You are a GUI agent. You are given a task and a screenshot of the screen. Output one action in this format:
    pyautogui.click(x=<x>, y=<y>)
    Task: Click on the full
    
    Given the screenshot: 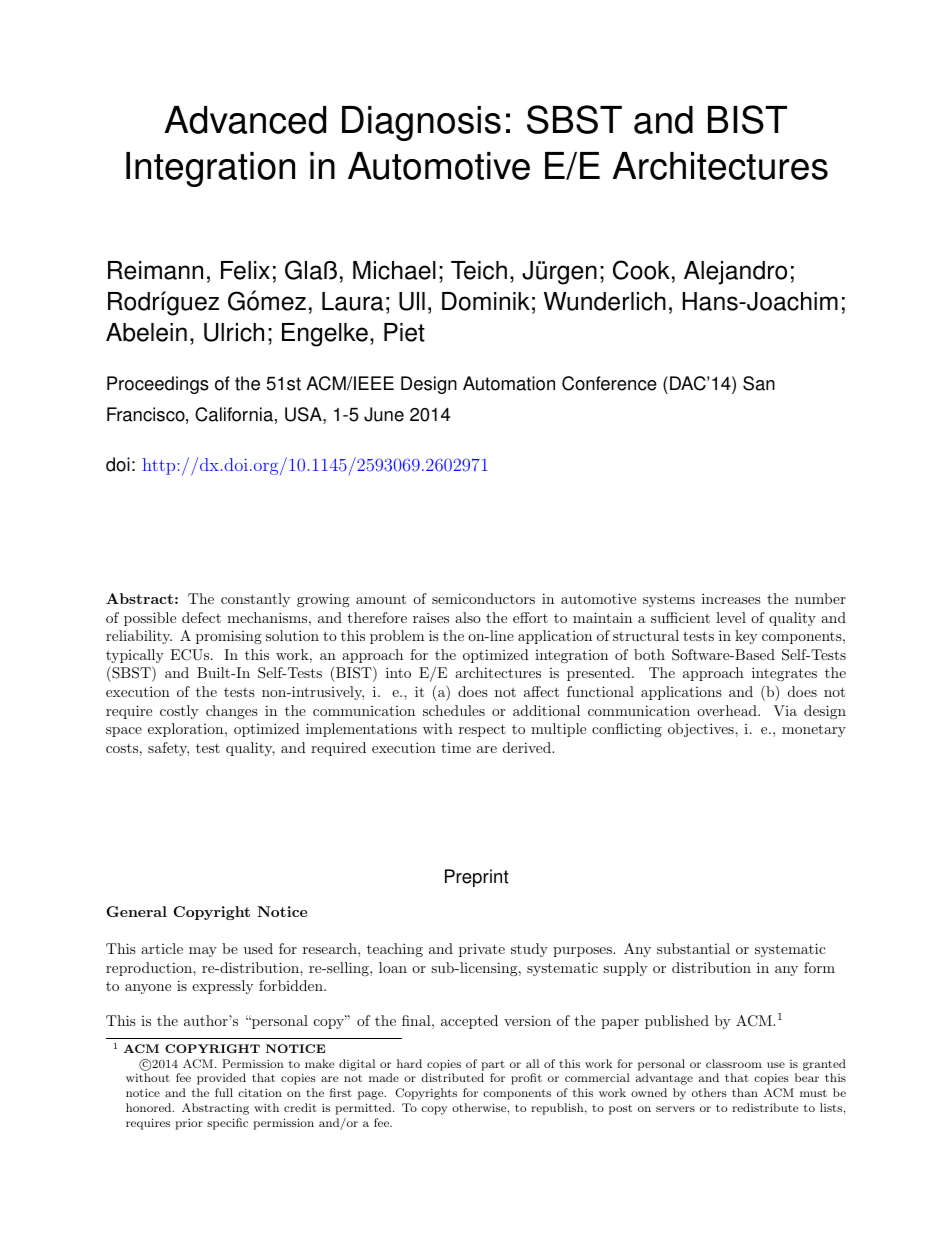 What is the action you would take?
    pyautogui.click(x=224, y=1092)
